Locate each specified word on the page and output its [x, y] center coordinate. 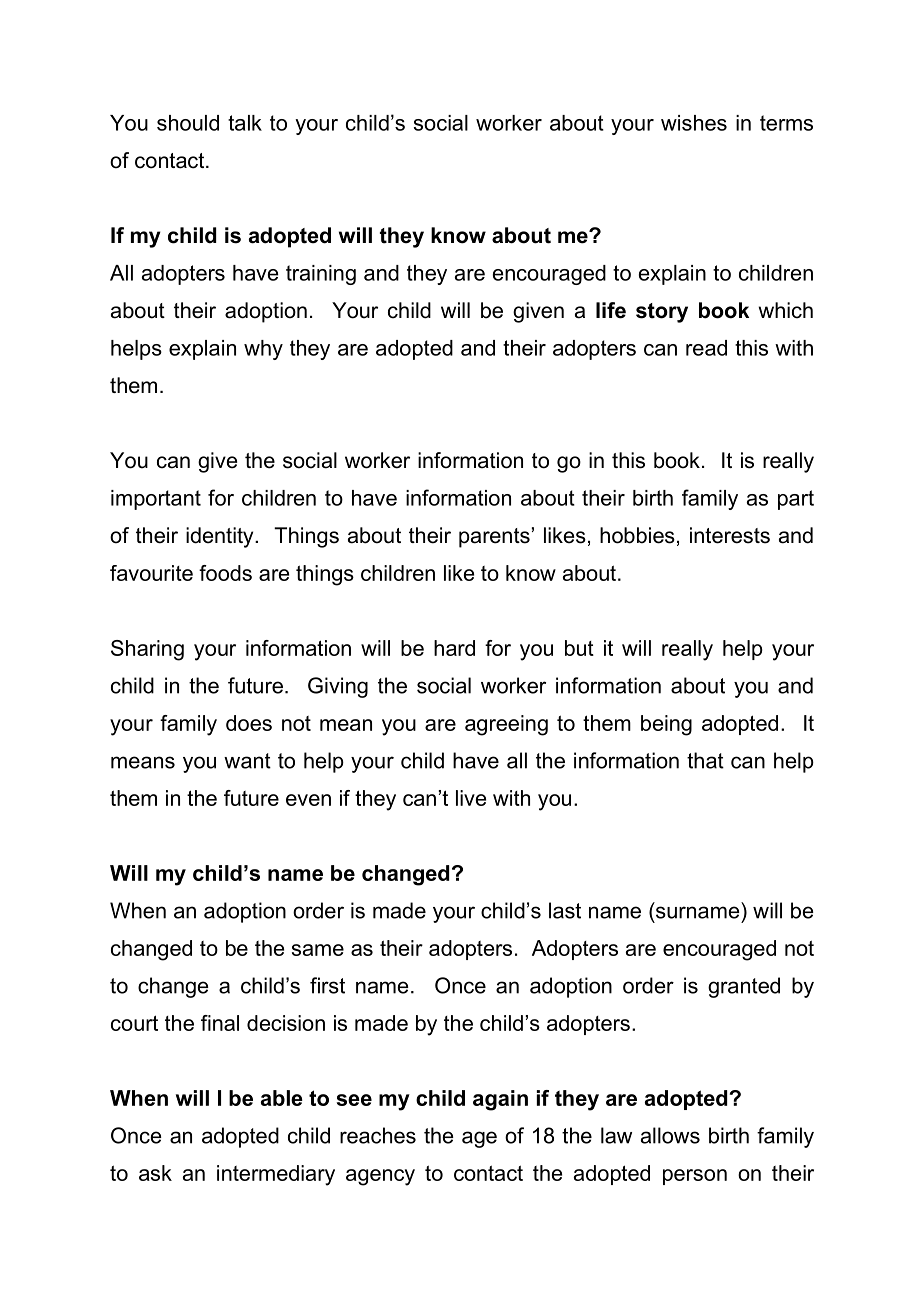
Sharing [147, 650]
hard [454, 648]
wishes [694, 123]
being [666, 725]
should [188, 123]
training [321, 275]
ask [155, 1173]
